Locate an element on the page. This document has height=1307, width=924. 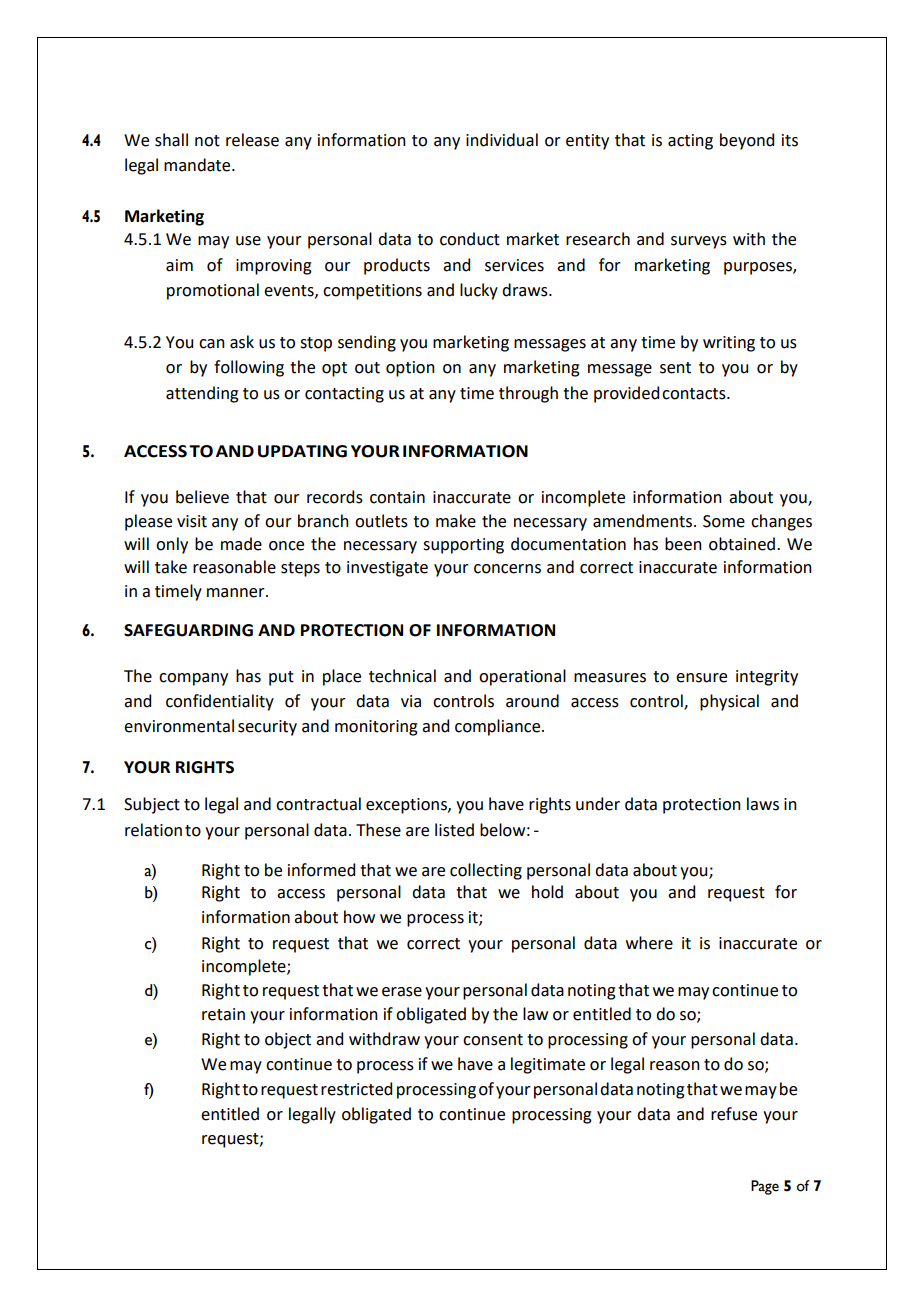
legitimate is located at coordinates (548, 1065).
